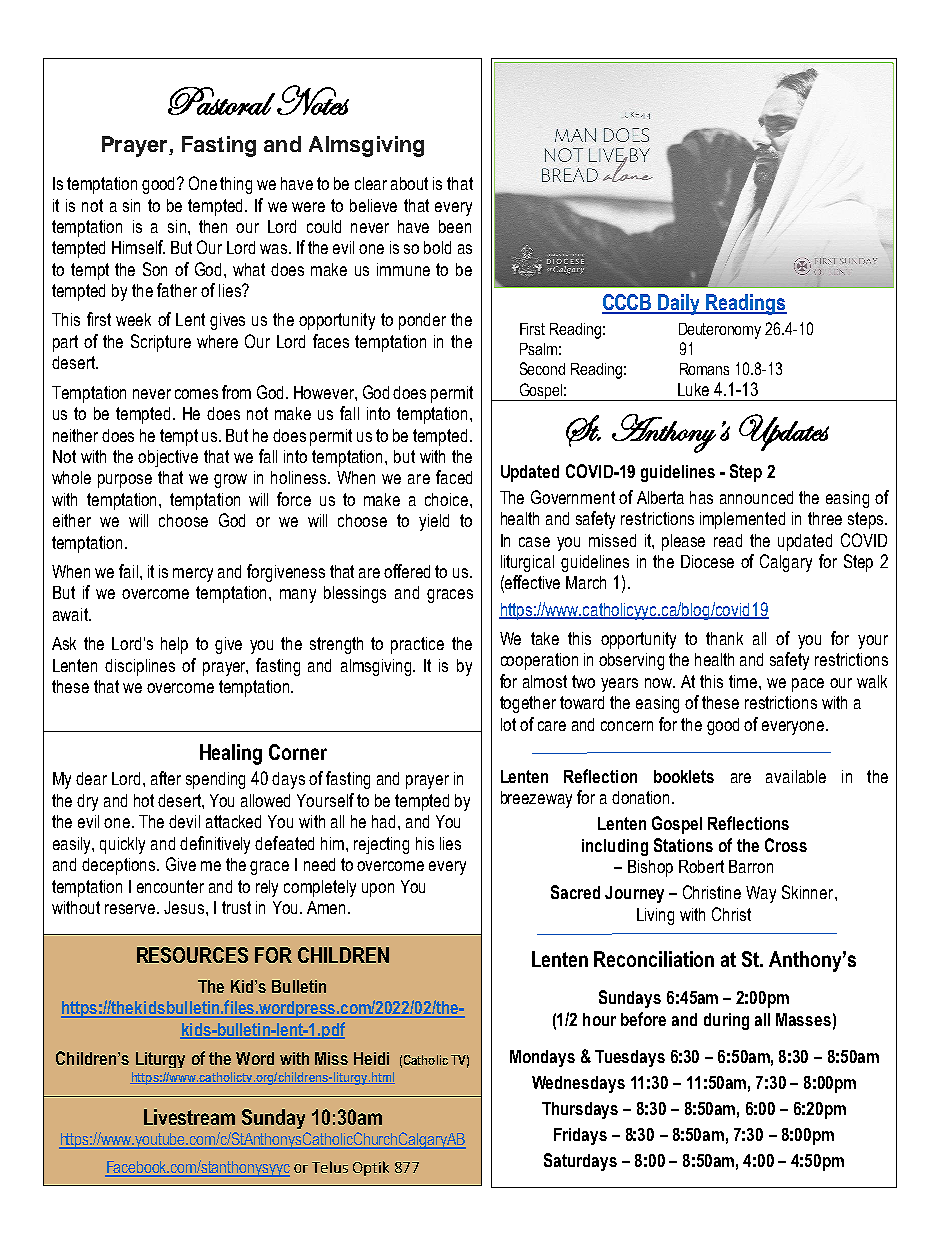  I want to click on about, so click(409, 183).
